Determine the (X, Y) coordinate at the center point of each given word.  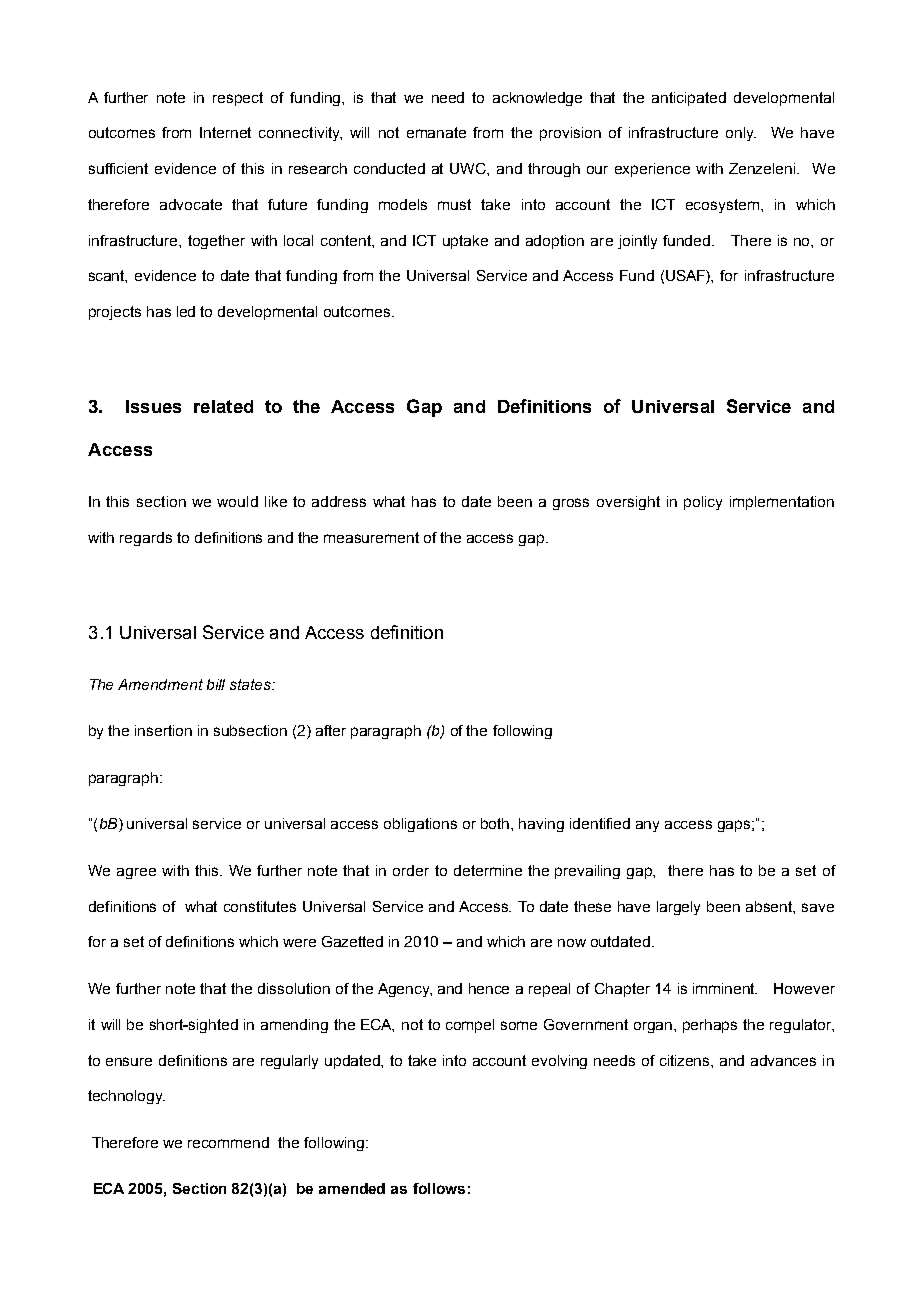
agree (136, 873)
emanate (436, 132)
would (237, 501)
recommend (228, 1142)
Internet (225, 132)
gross (571, 504)
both (496, 823)
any (647, 826)
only (741, 134)
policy (703, 503)
